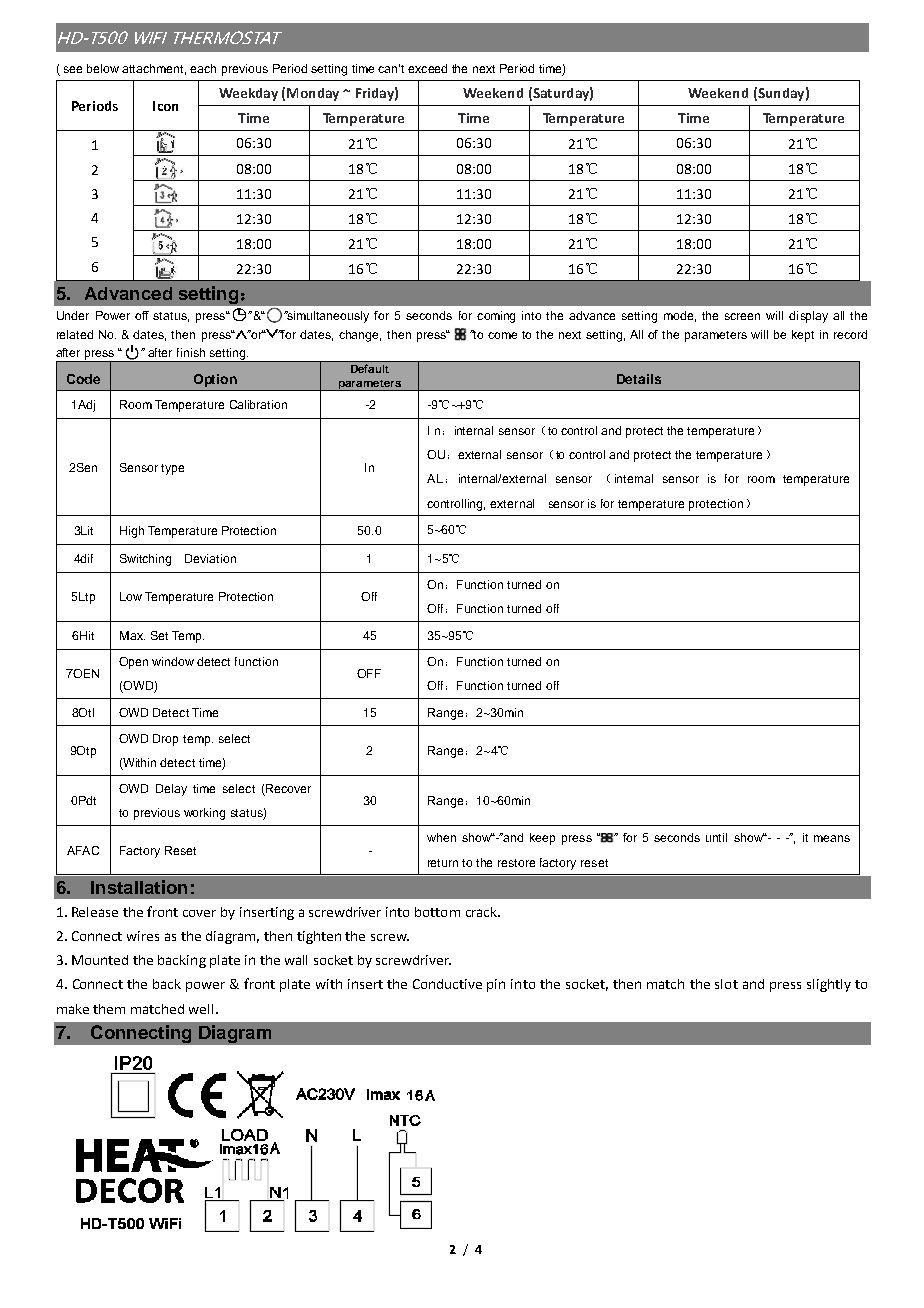 This screenshot has width=924, height=1308. Describe the element at coordinates (427, 68) in the screenshot. I see `exceed` at that location.
